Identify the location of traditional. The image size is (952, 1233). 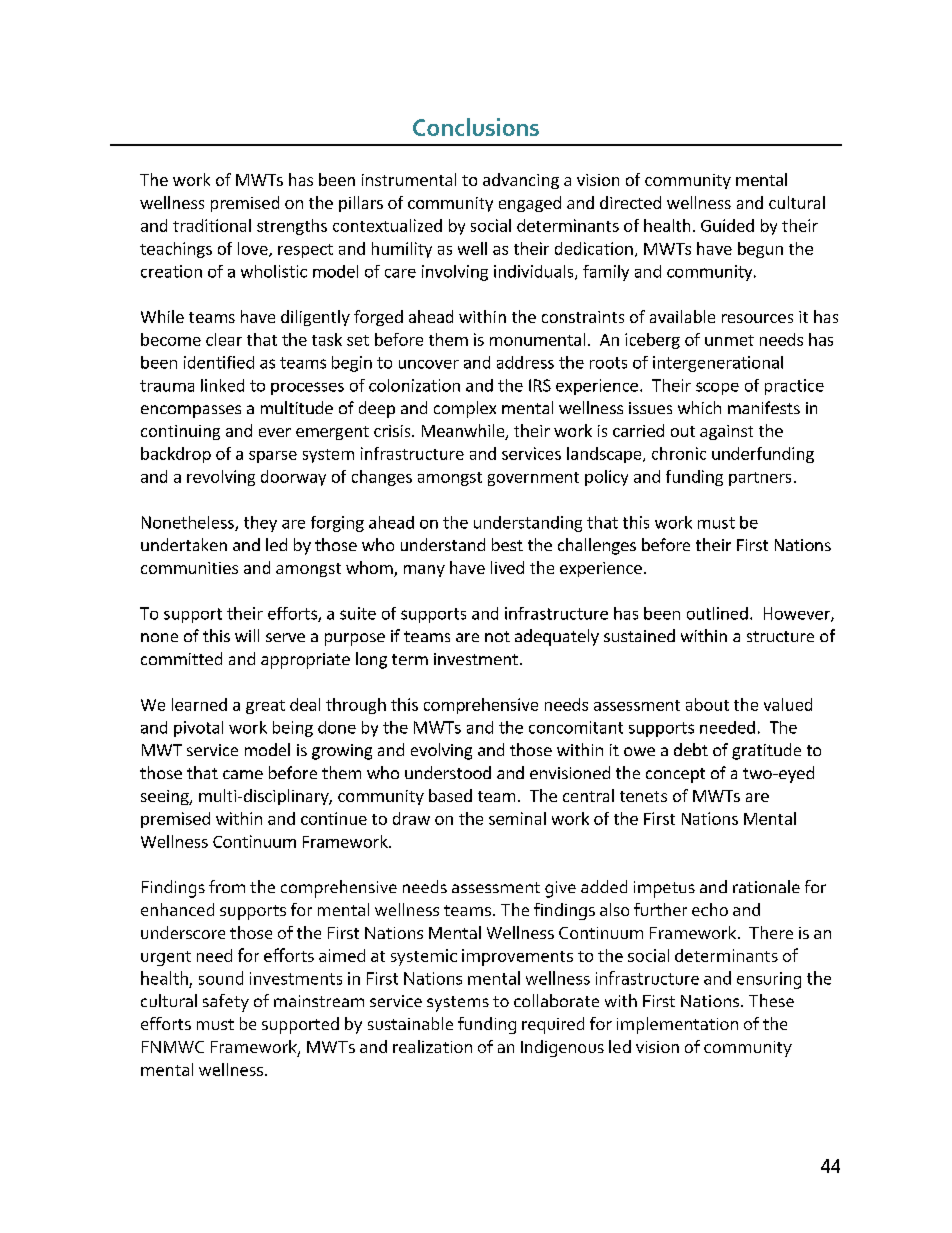
(212, 225).
